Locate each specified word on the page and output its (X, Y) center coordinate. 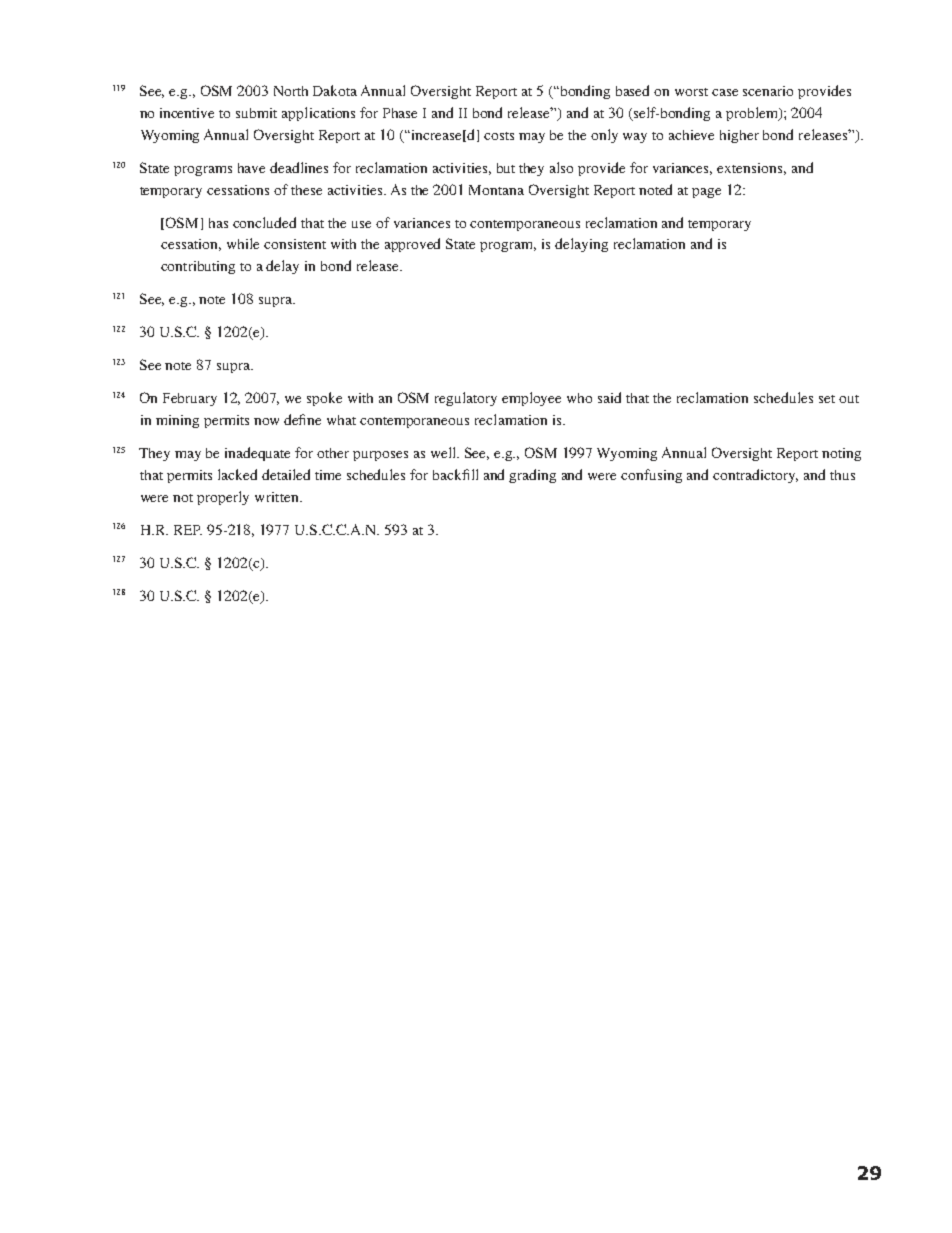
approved (412, 245)
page (706, 193)
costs (499, 136)
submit (256, 113)
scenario (768, 91)
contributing (198, 267)
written (278, 497)
